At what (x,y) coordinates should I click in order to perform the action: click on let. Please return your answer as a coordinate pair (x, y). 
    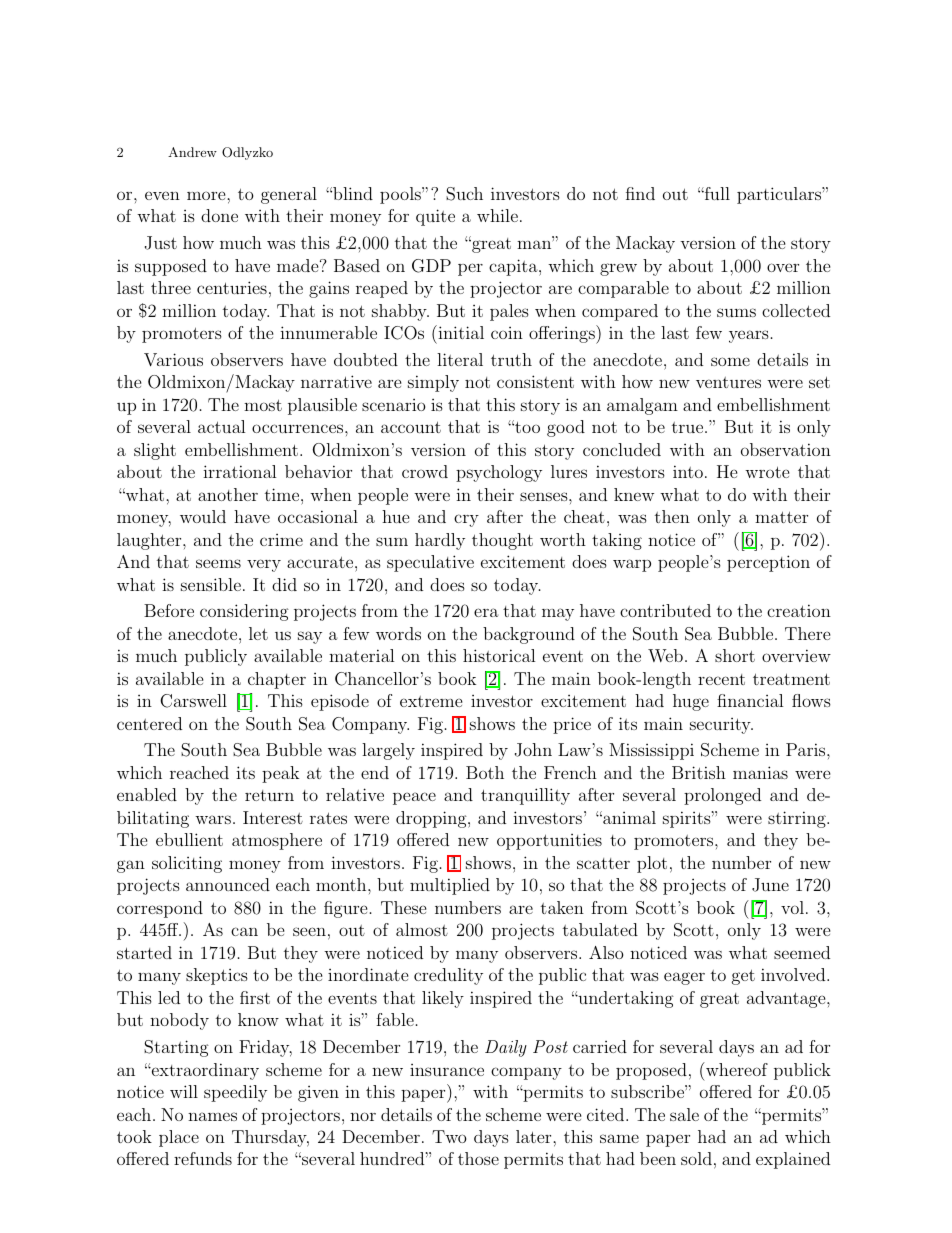
    Looking at the image, I should click on (258, 633).
